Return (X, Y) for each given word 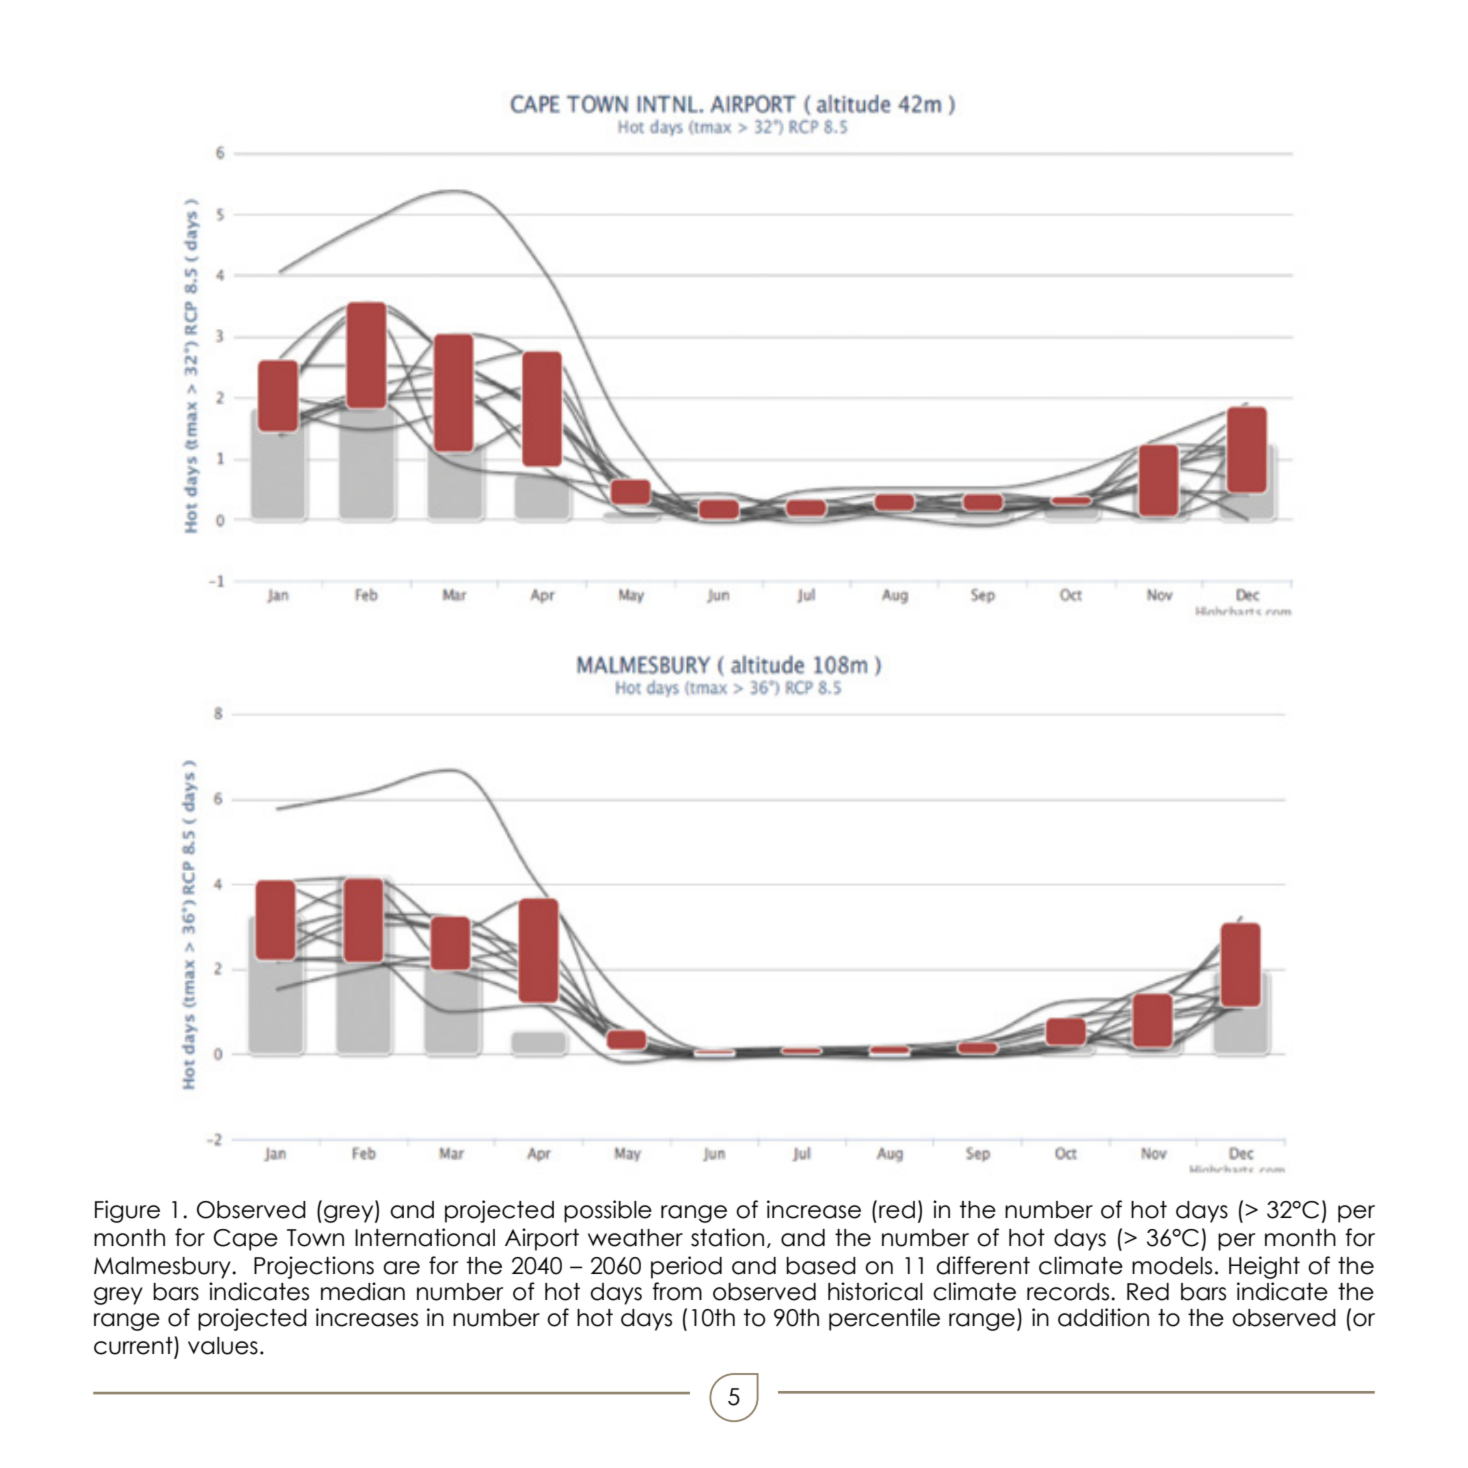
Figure (127, 1211)
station (727, 1237)
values (223, 1346)
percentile (884, 1319)
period (686, 1267)
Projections (314, 1267)
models (1172, 1266)
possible (608, 1211)
